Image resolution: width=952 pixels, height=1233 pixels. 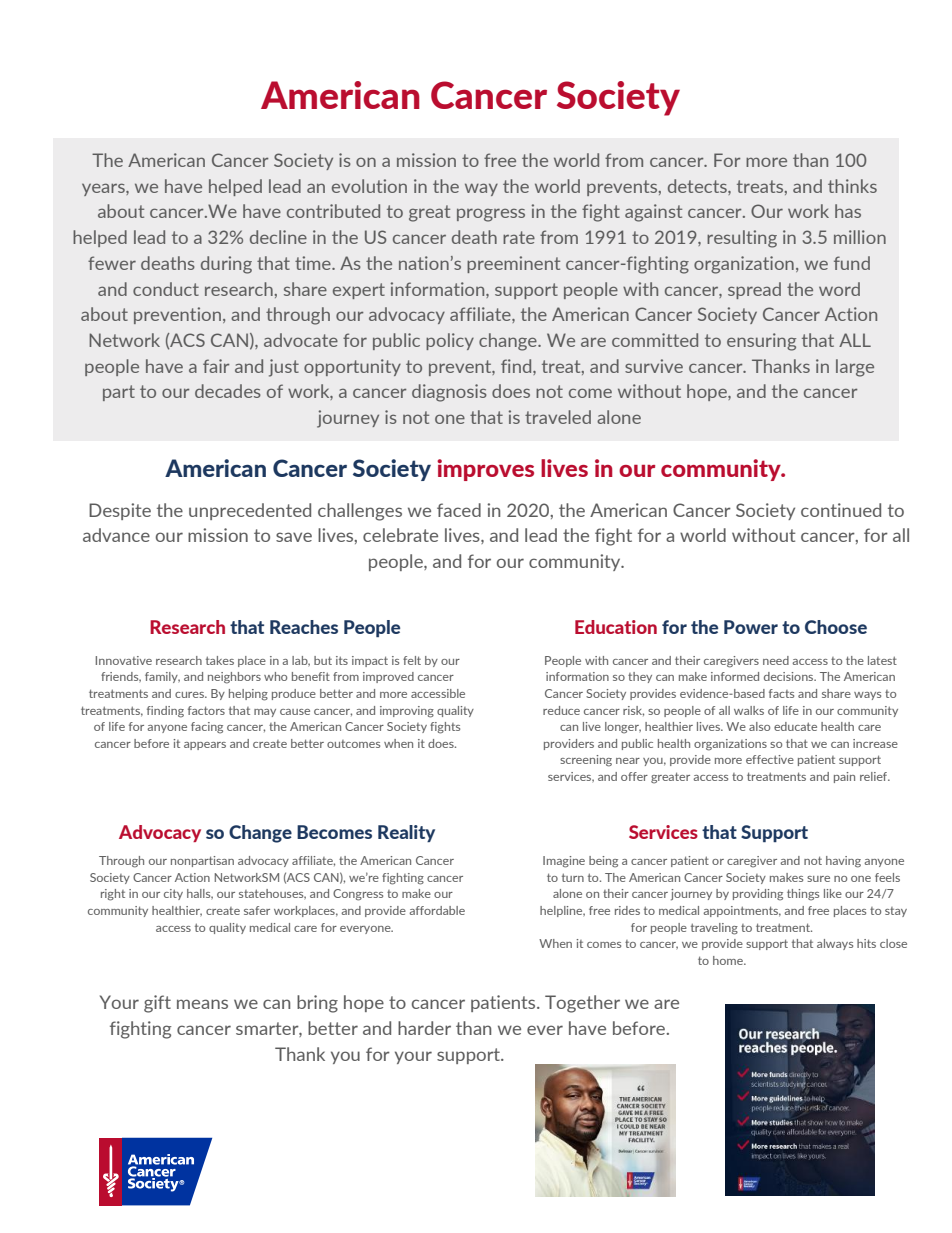 What do you see at coordinates (848, 211) in the screenshot?
I see `has` at bounding box center [848, 211].
